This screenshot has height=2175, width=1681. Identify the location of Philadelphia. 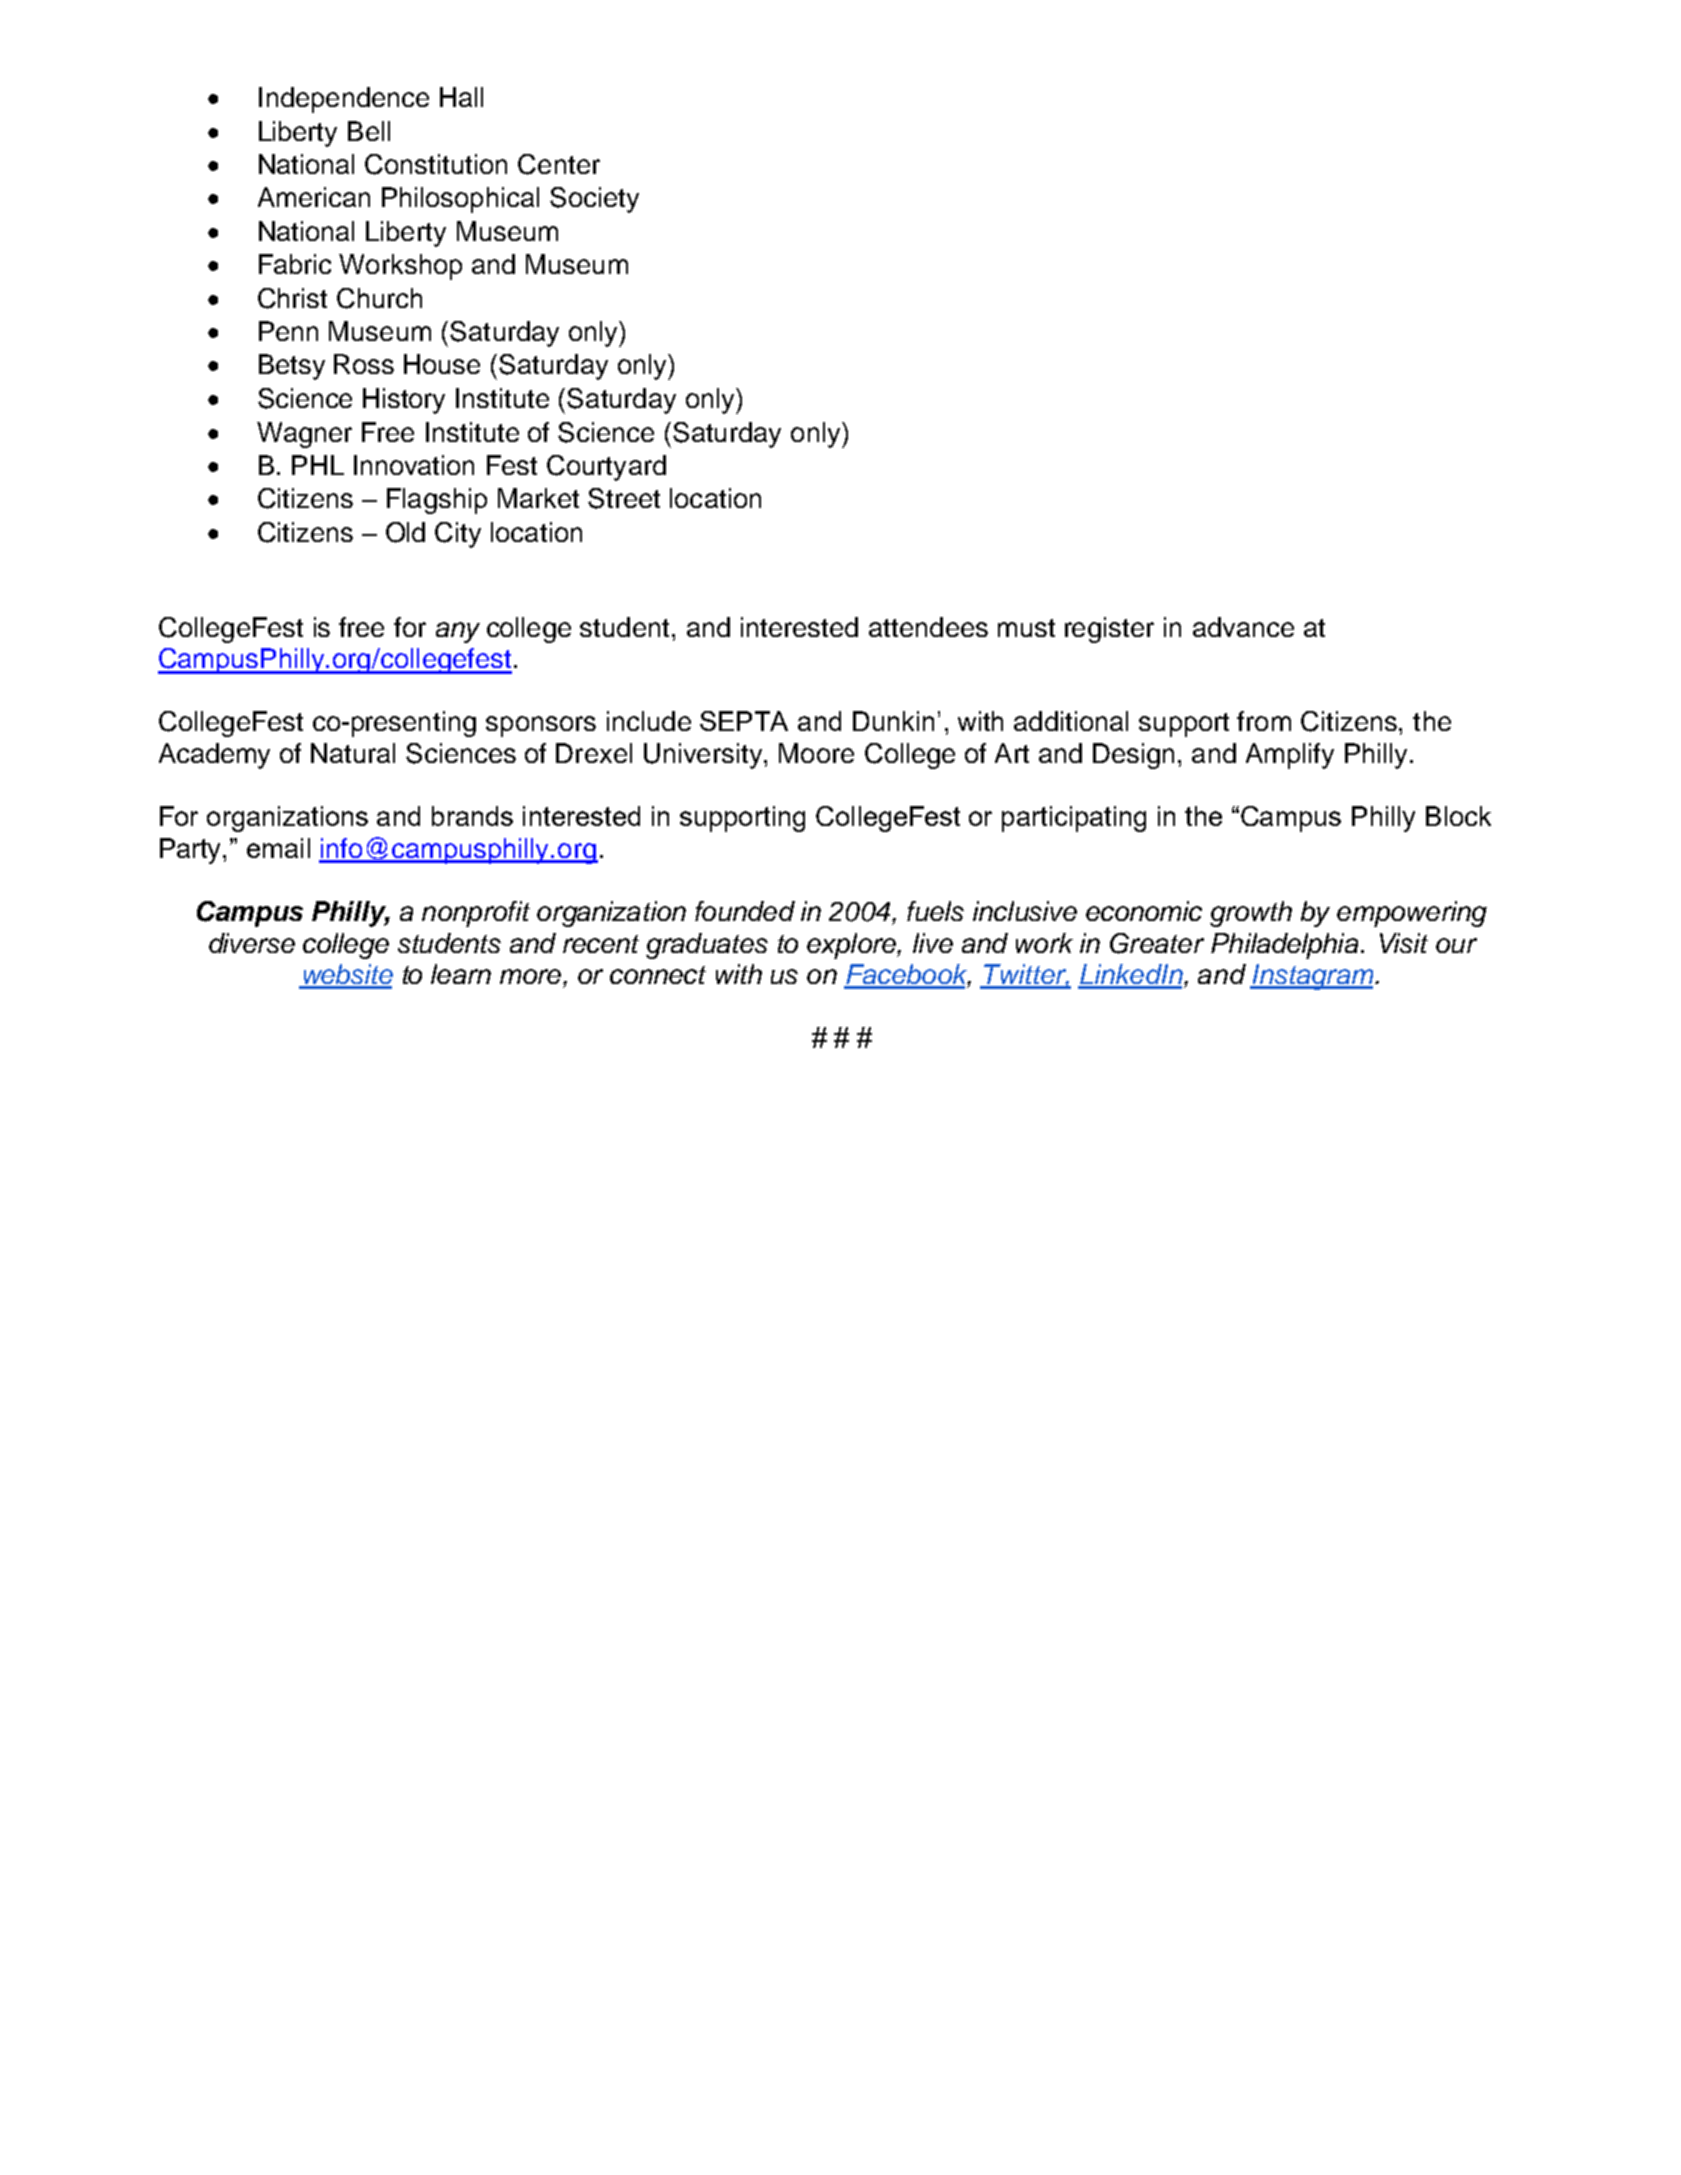
(1284, 946).
